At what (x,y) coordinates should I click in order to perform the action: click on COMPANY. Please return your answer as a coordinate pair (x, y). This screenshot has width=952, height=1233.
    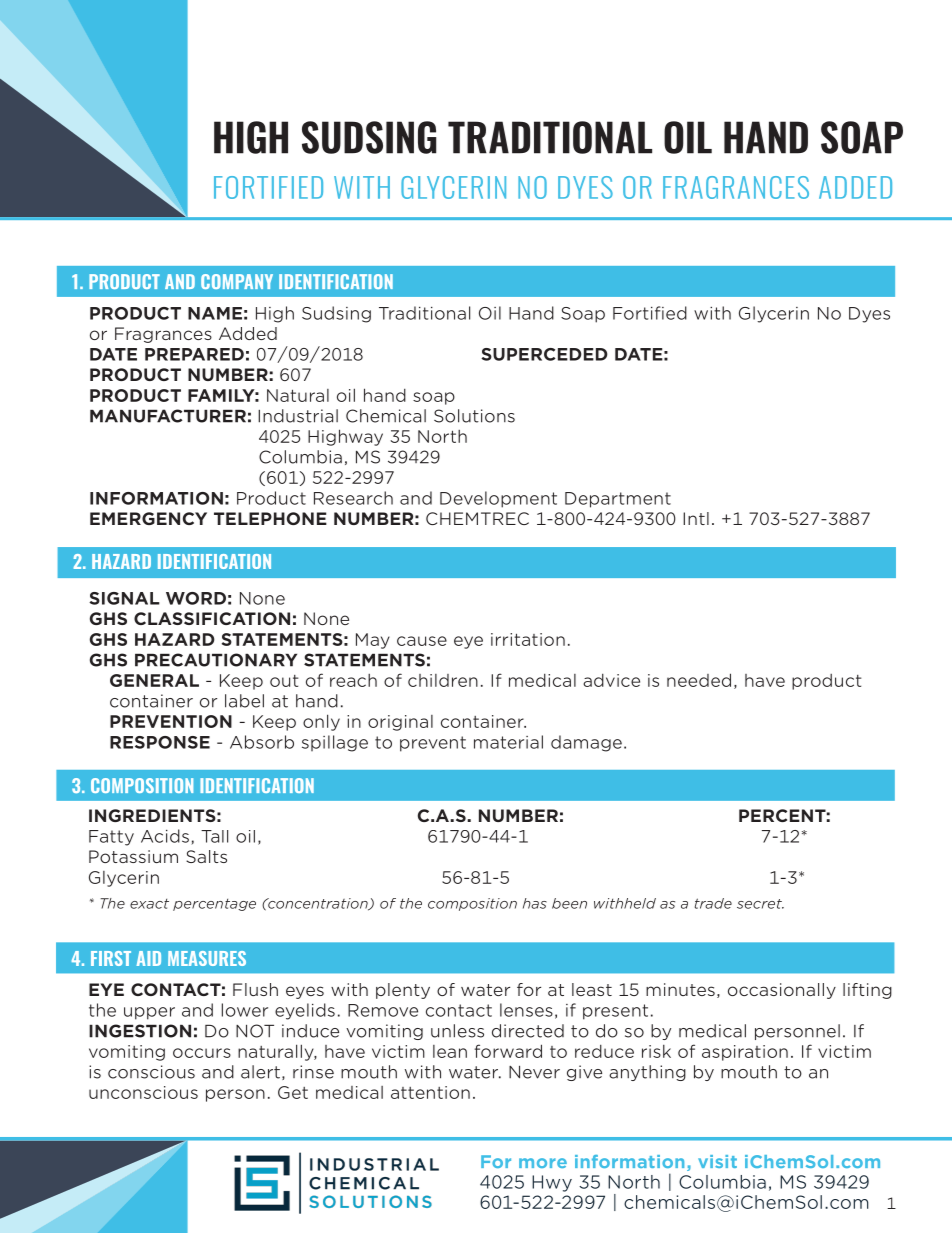
    Looking at the image, I should click on (237, 281).
